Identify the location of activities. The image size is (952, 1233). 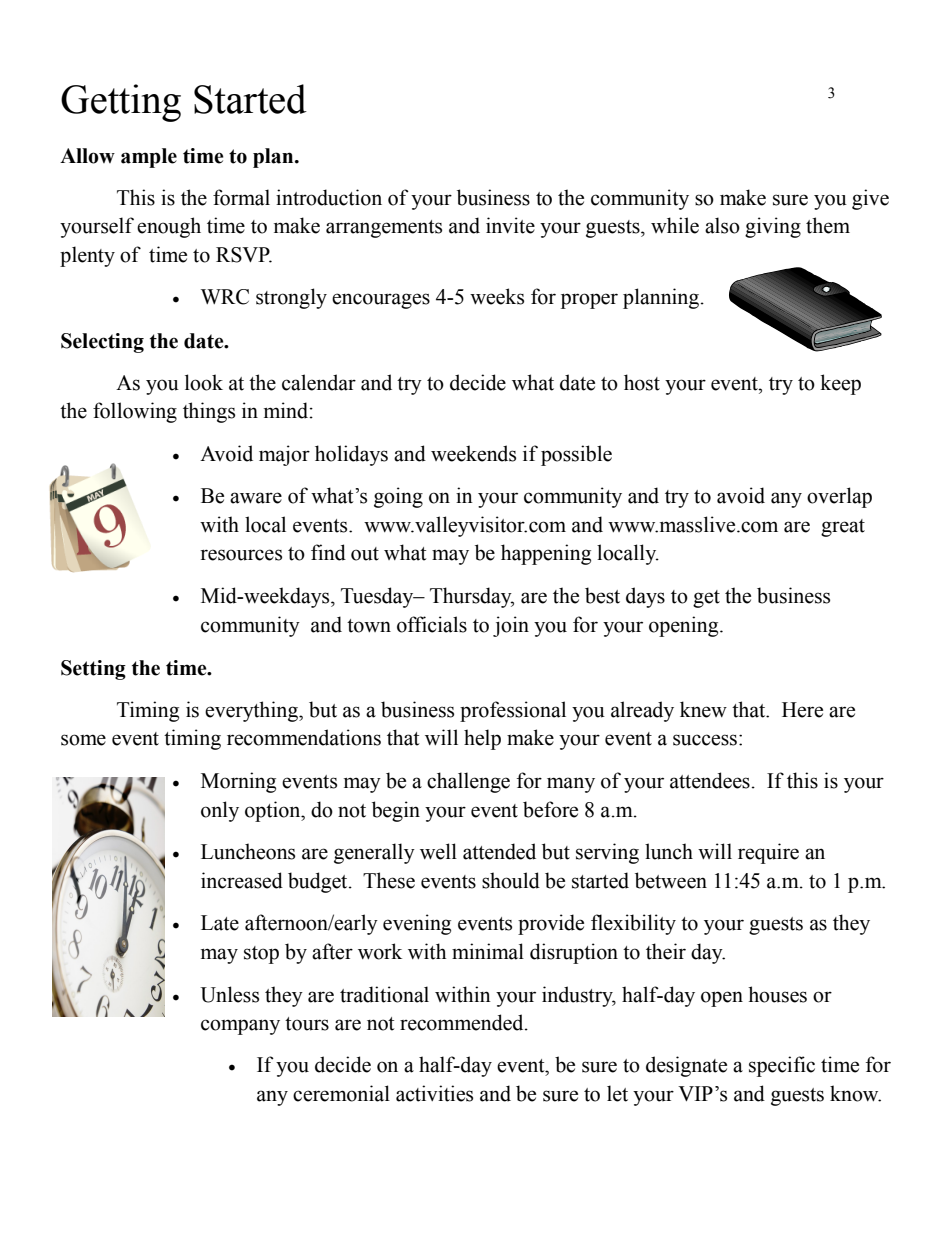
(434, 1093).
